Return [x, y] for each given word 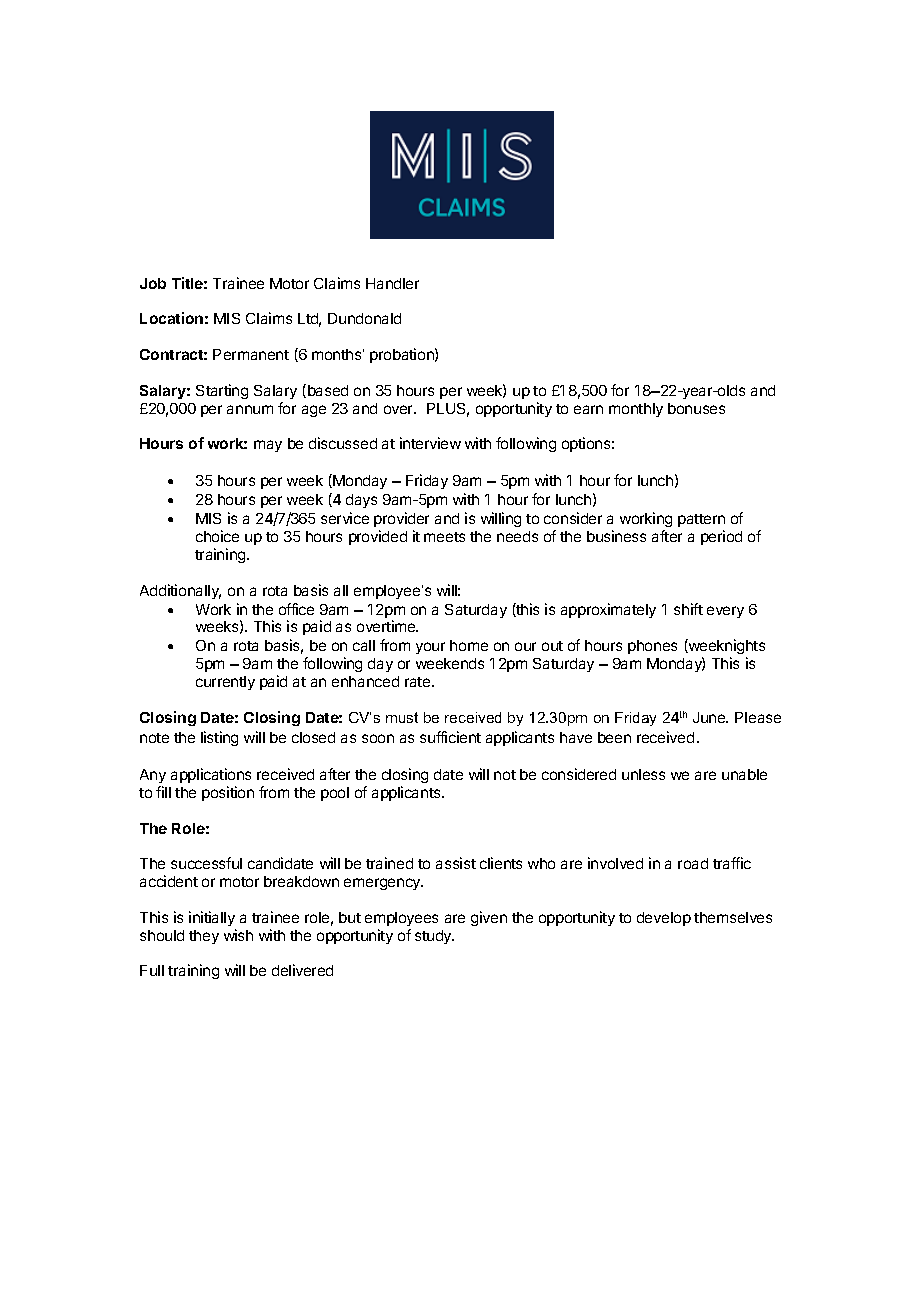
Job [153, 283]
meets [444, 537]
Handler [392, 283]
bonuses [696, 408]
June [710, 717]
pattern [701, 520]
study [434, 937]
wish [238, 935]
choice [217, 536]
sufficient [450, 737]
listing [219, 738]
